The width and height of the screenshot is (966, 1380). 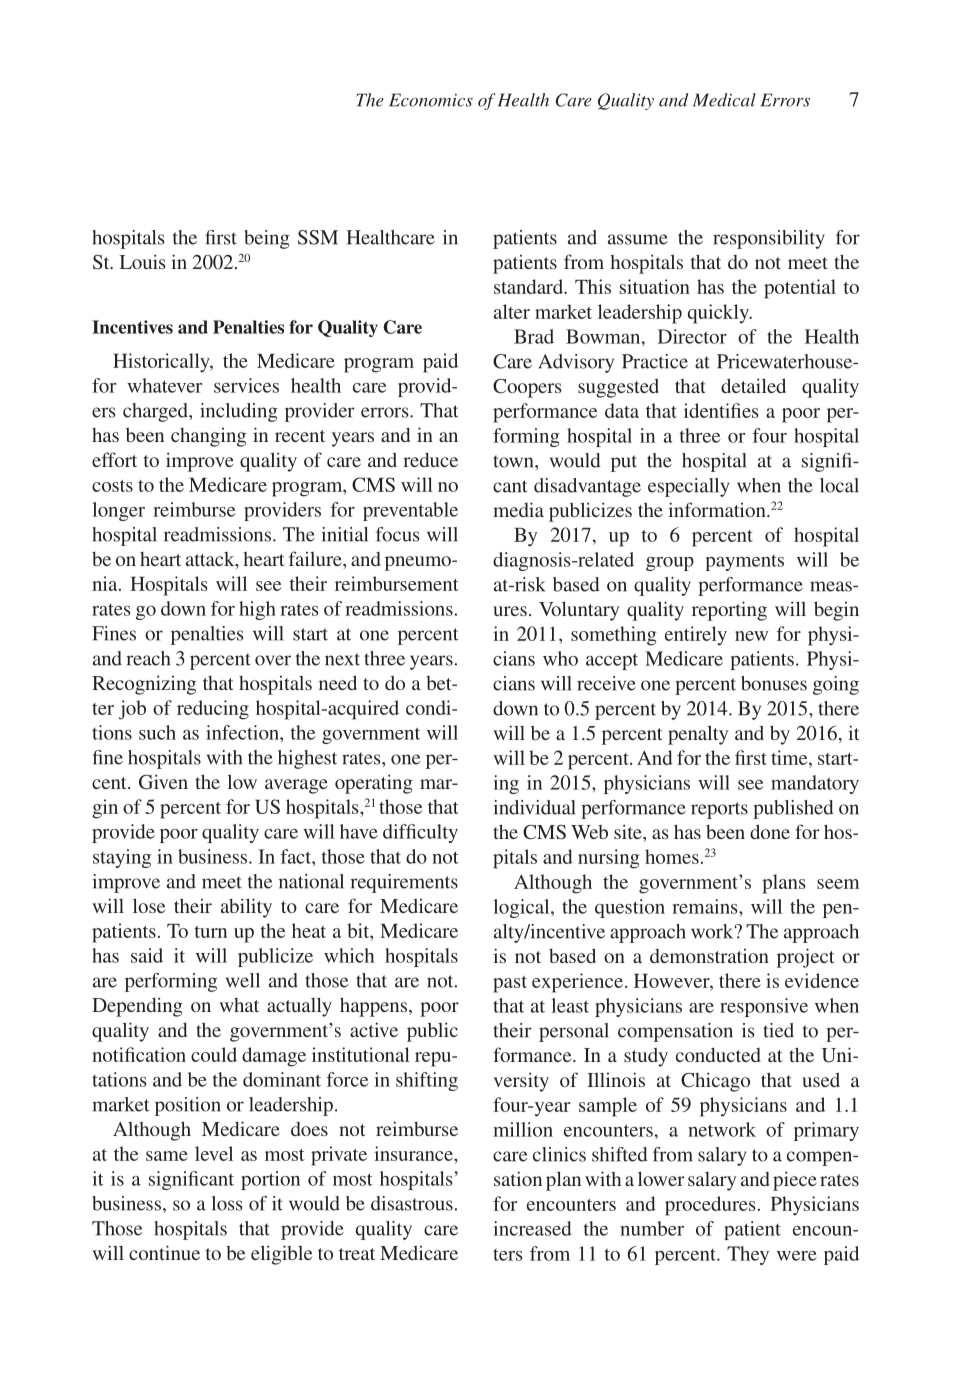 I want to click on Economics, so click(x=431, y=100).
